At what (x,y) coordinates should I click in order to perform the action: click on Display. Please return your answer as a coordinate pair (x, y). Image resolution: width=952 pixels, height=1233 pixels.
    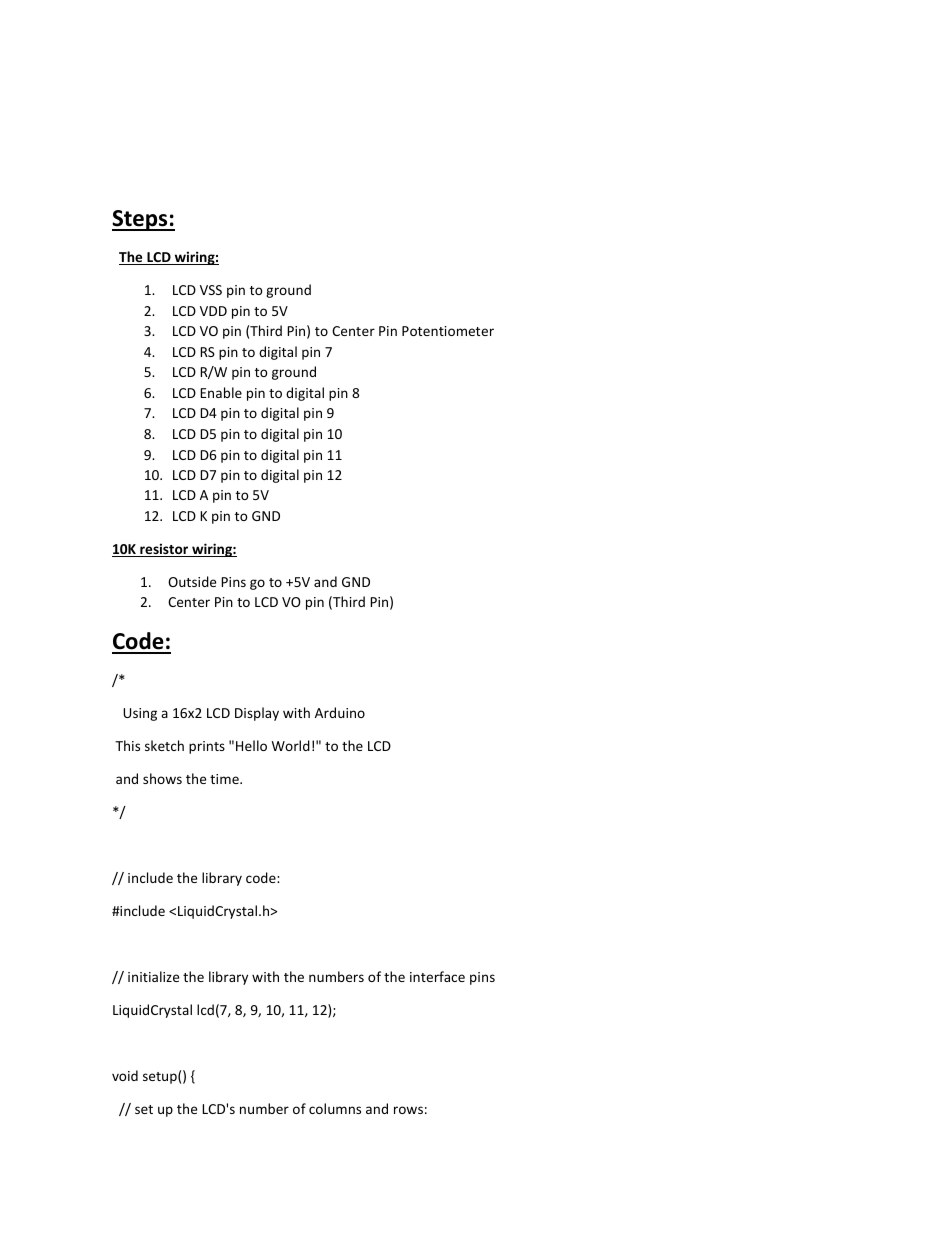
    Looking at the image, I should click on (257, 714).
